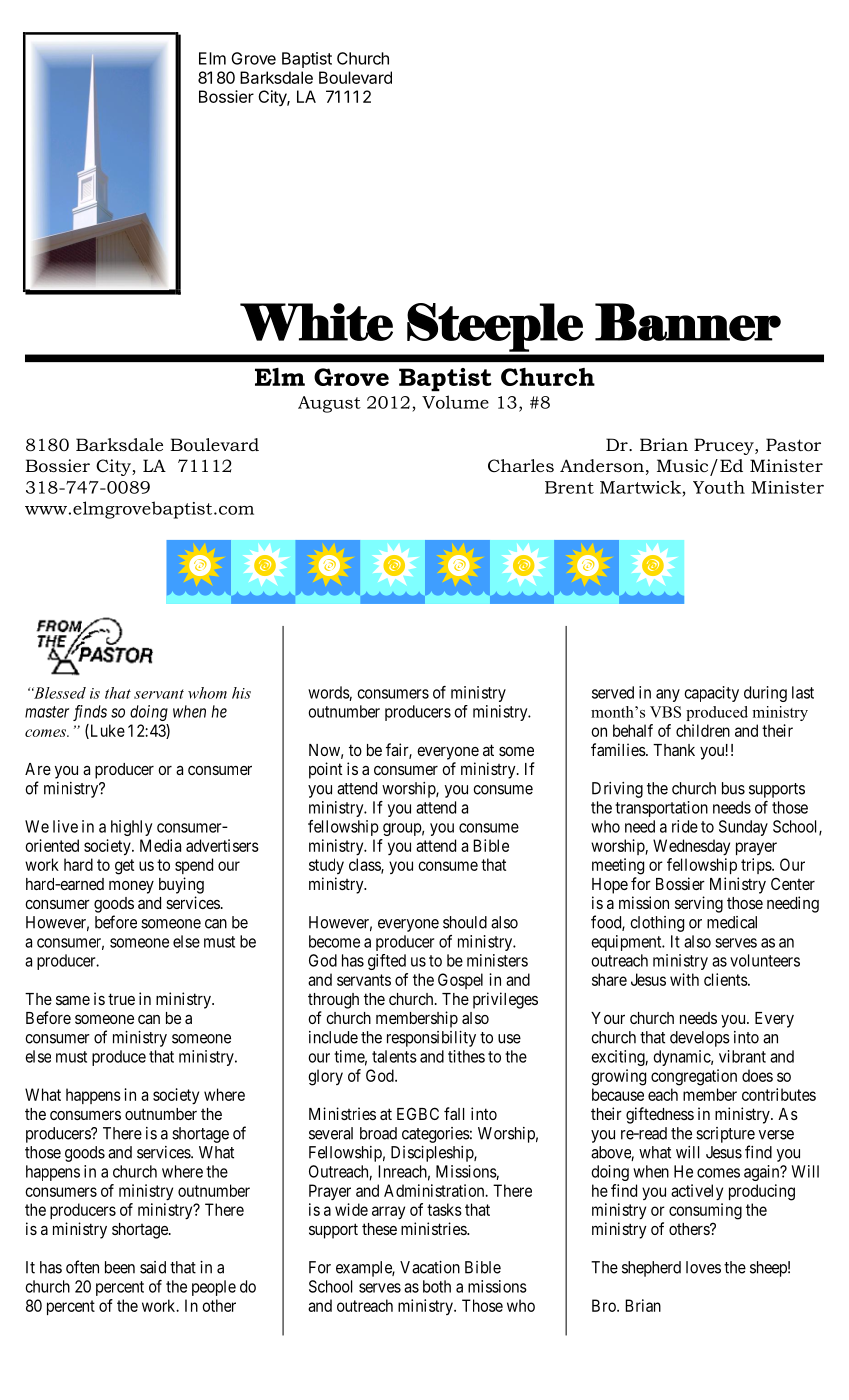 Image resolution: width=849 pixels, height=1400 pixels. What do you see at coordinates (153, 1267) in the screenshot?
I see `said` at bounding box center [153, 1267].
